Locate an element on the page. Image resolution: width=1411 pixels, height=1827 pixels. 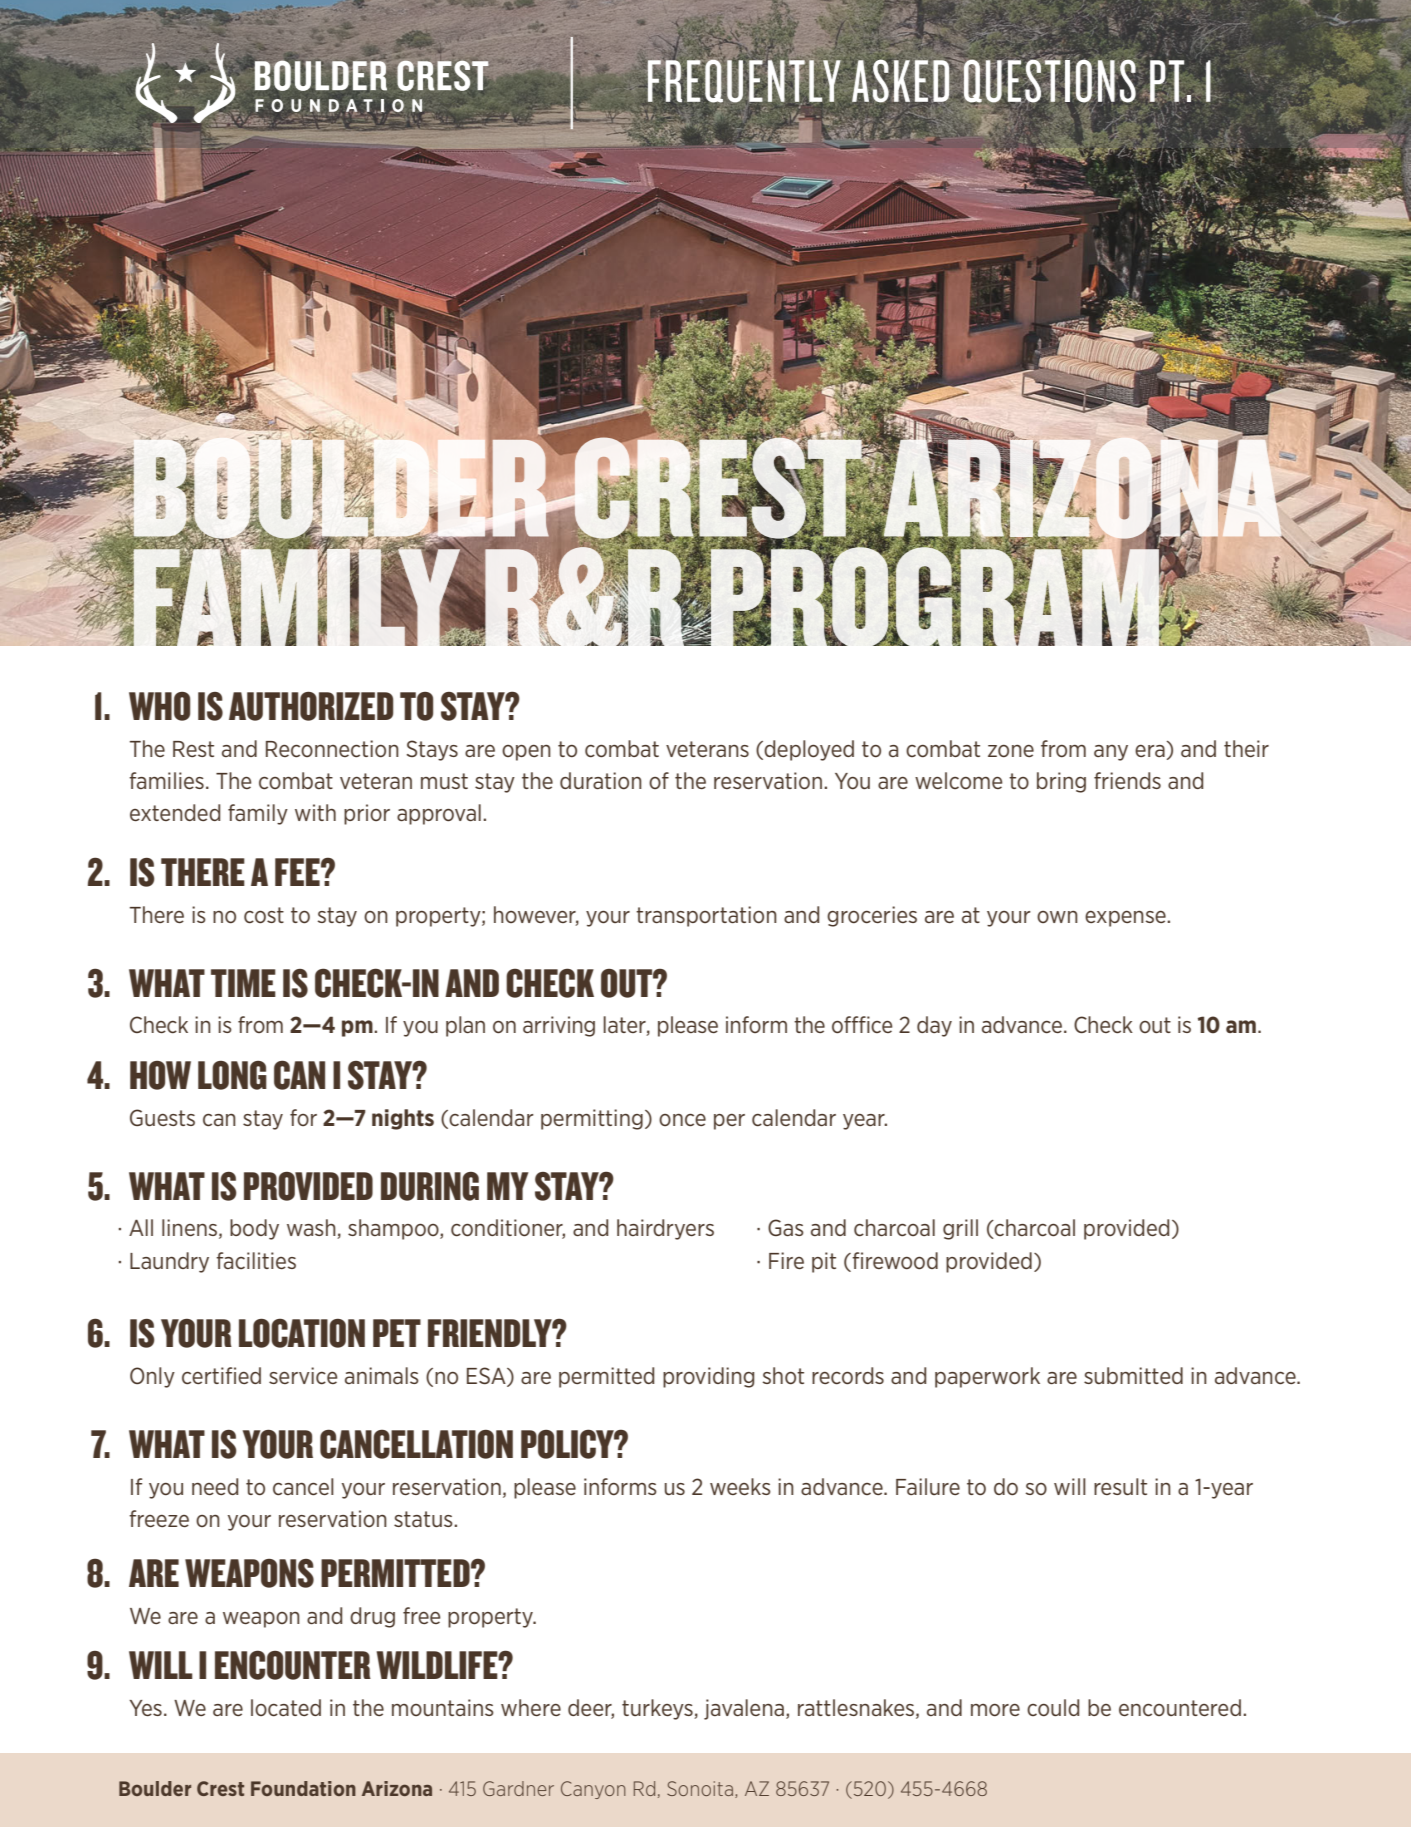
could is located at coordinates (1053, 1708).
